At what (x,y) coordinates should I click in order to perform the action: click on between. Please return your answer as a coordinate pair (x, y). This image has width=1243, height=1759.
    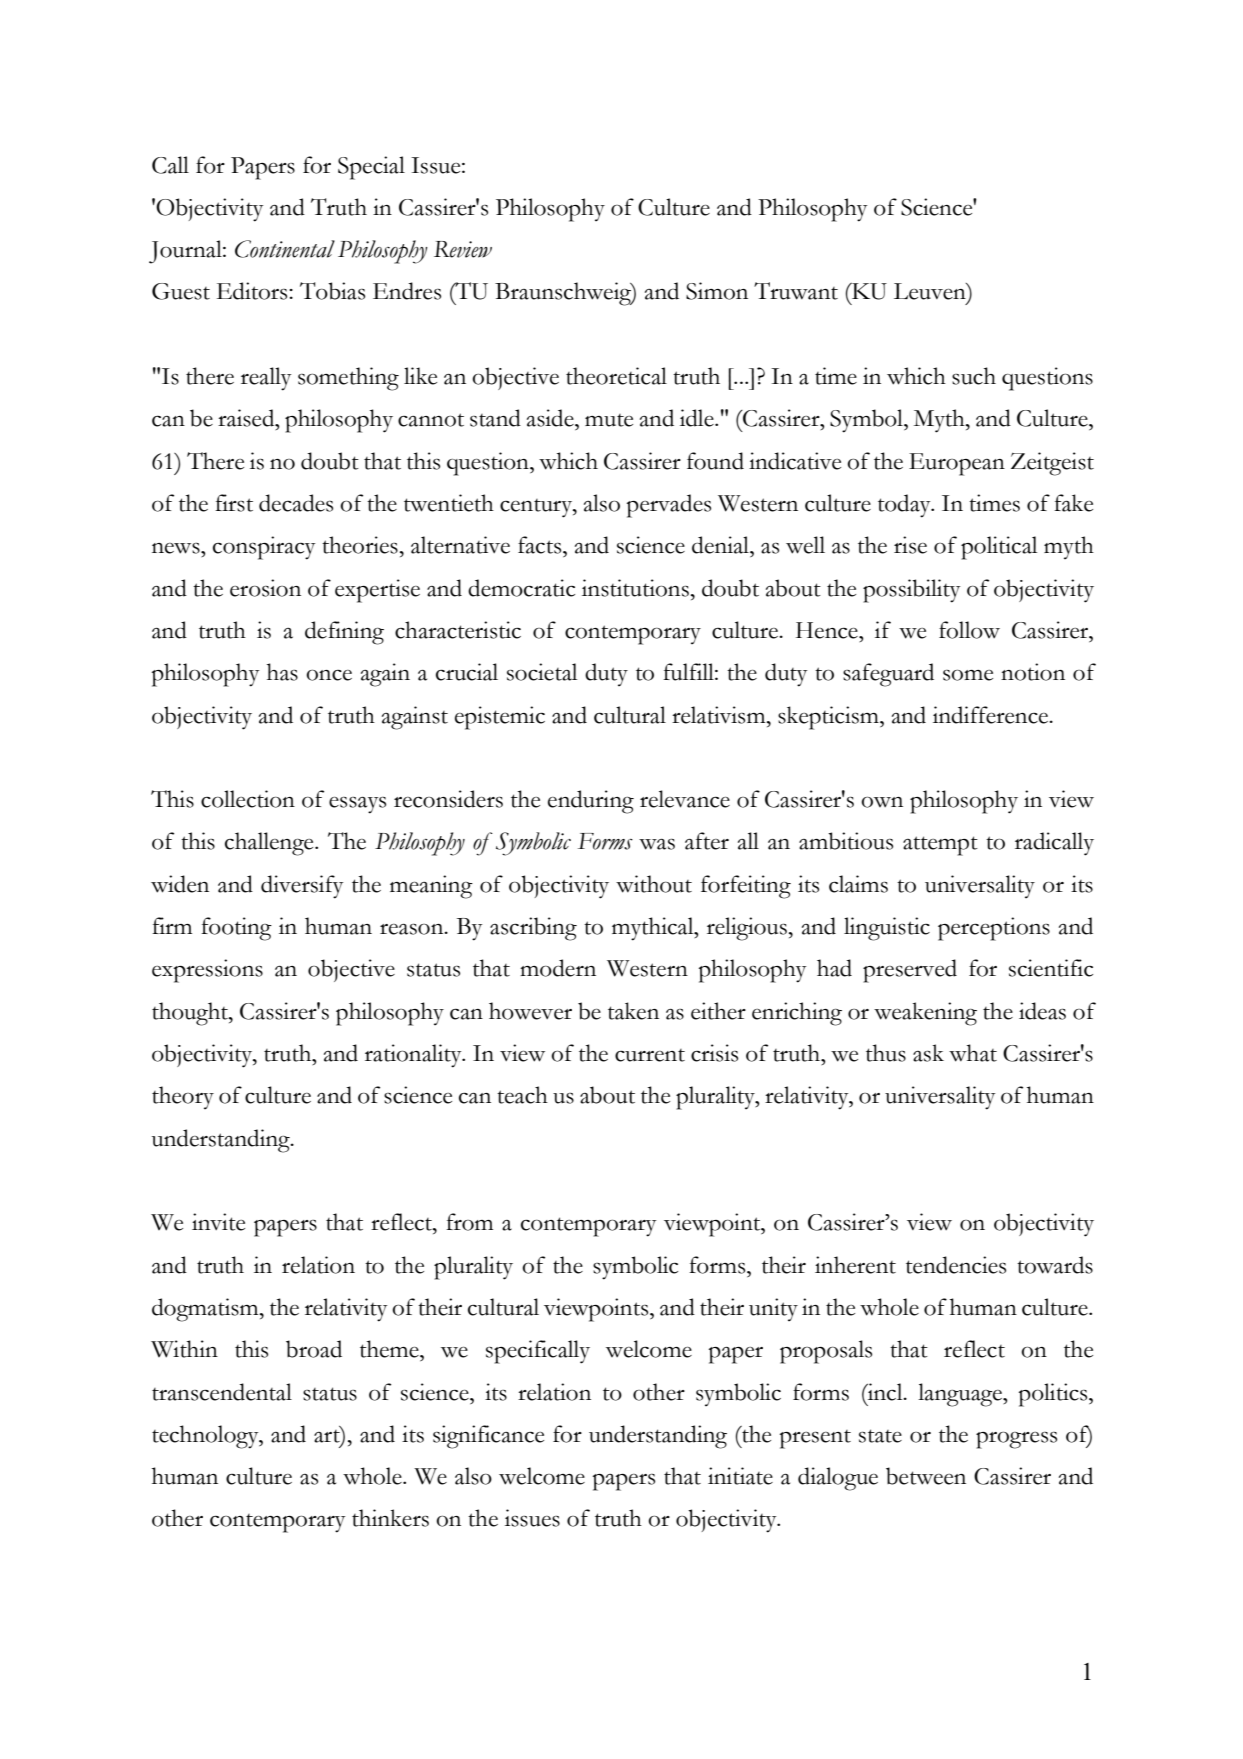
    Looking at the image, I should click on (926, 1476).
